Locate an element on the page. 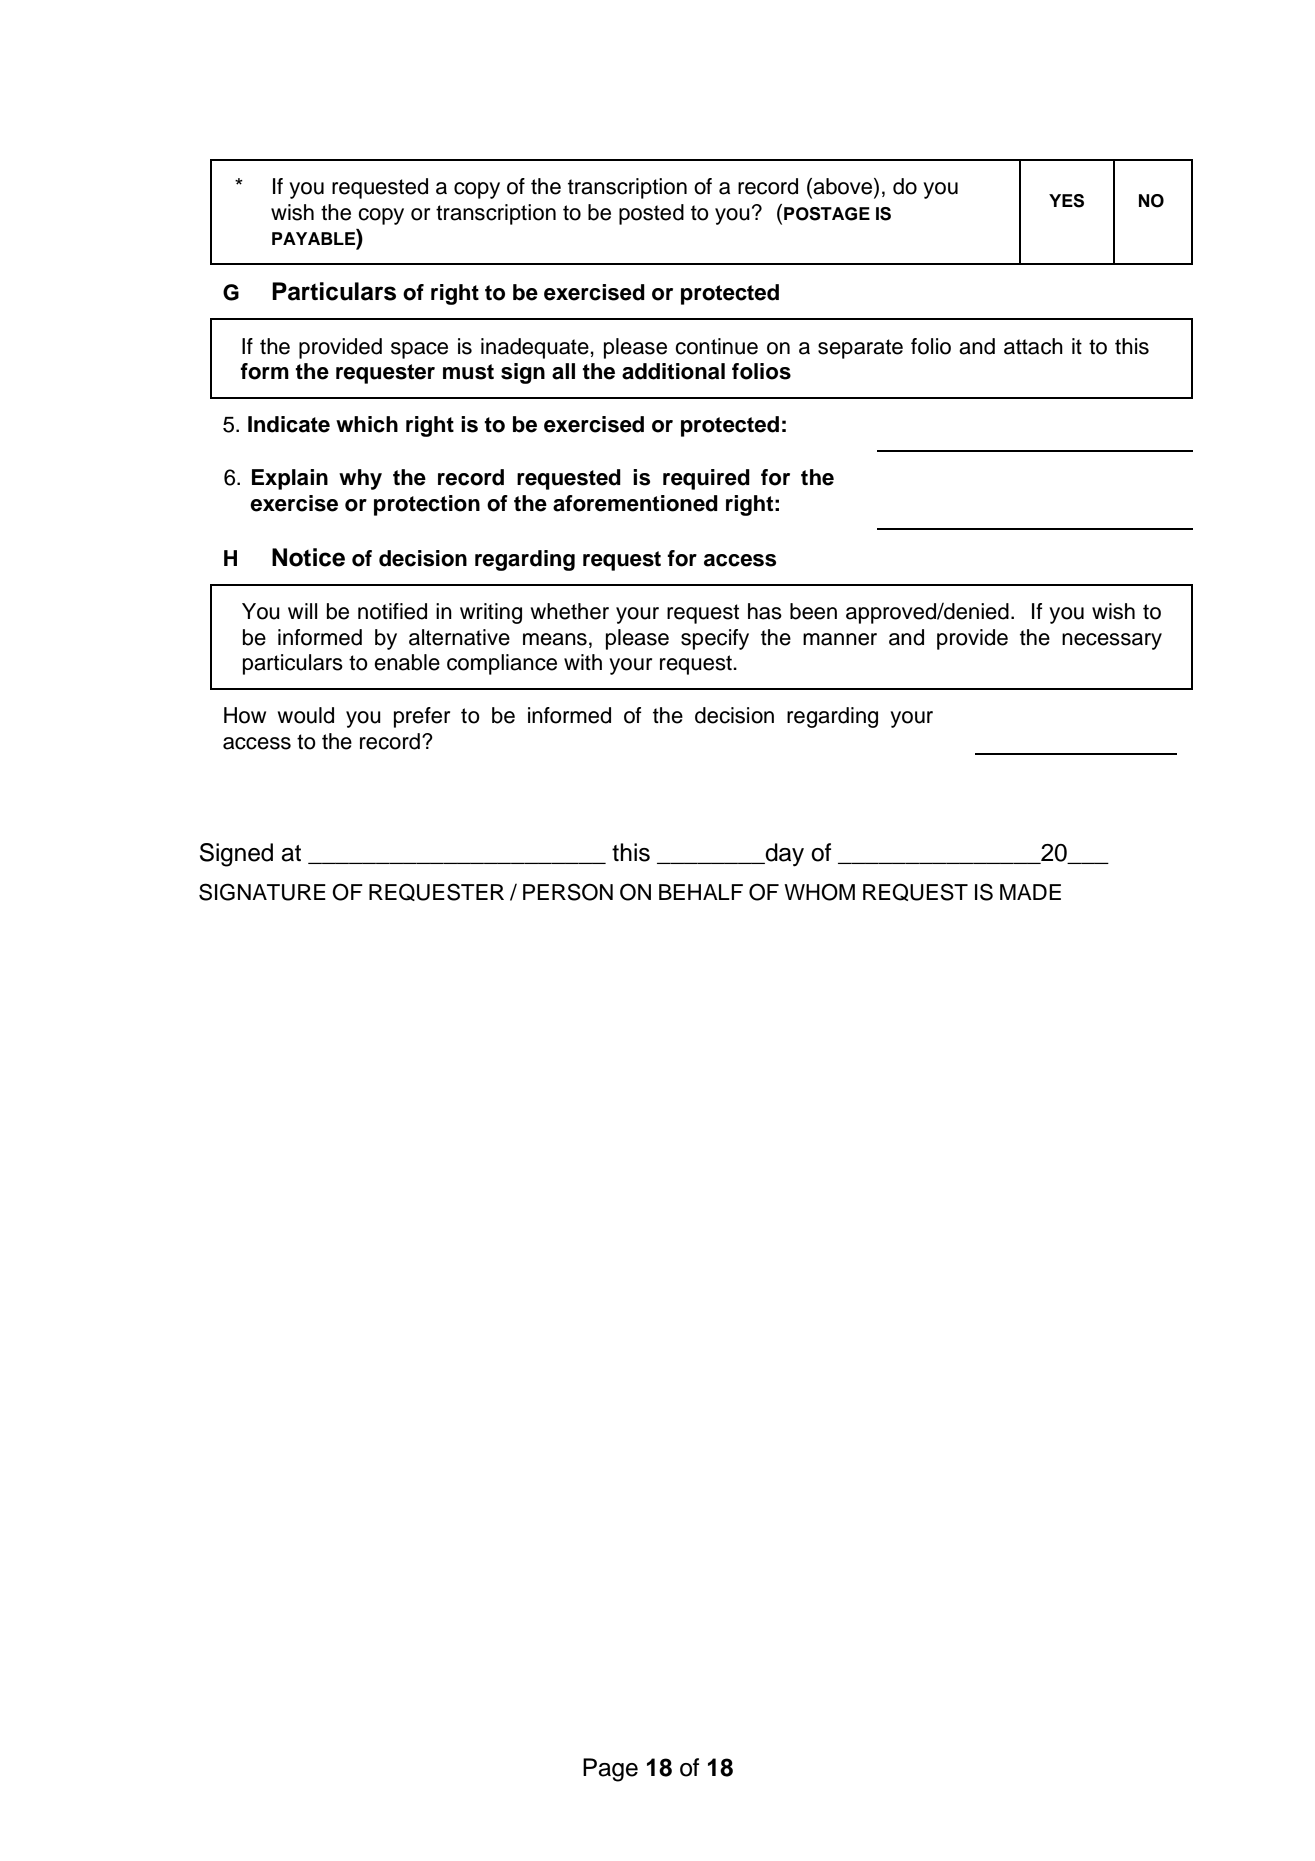 The height and width of the page is (1861, 1315). BEHALF is located at coordinates (701, 892).
